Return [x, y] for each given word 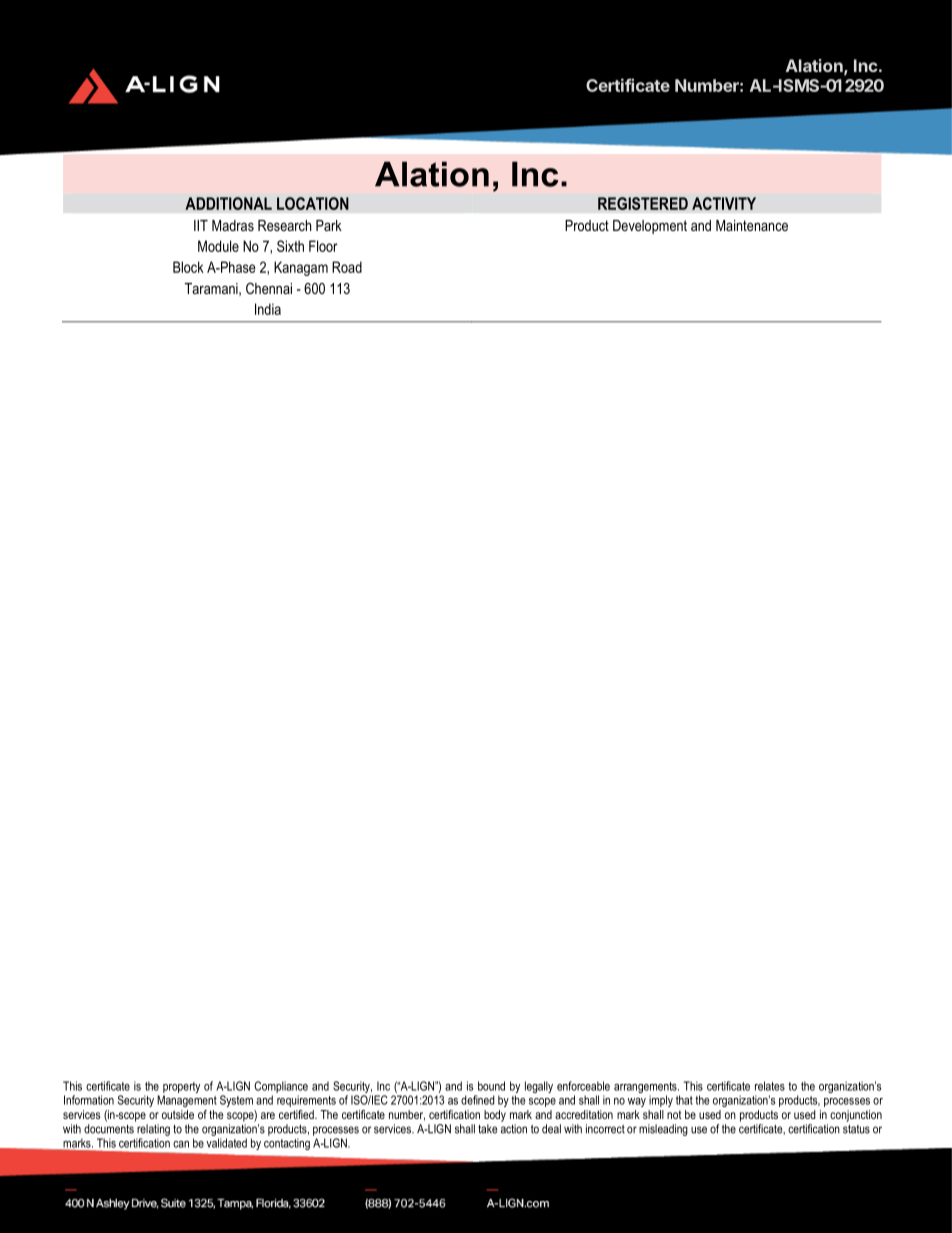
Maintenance [752, 225]
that [684, 1100]
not [674, 1114]
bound [491, 1086]
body [495, 1116]
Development [650, 227]
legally [539, 1087]
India [268, 309]
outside [178, 1114]
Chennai [269, 288]
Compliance [281, 1087]
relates [770, 1086]
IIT [201, 225]
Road [347, 267]
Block [188, 267]
